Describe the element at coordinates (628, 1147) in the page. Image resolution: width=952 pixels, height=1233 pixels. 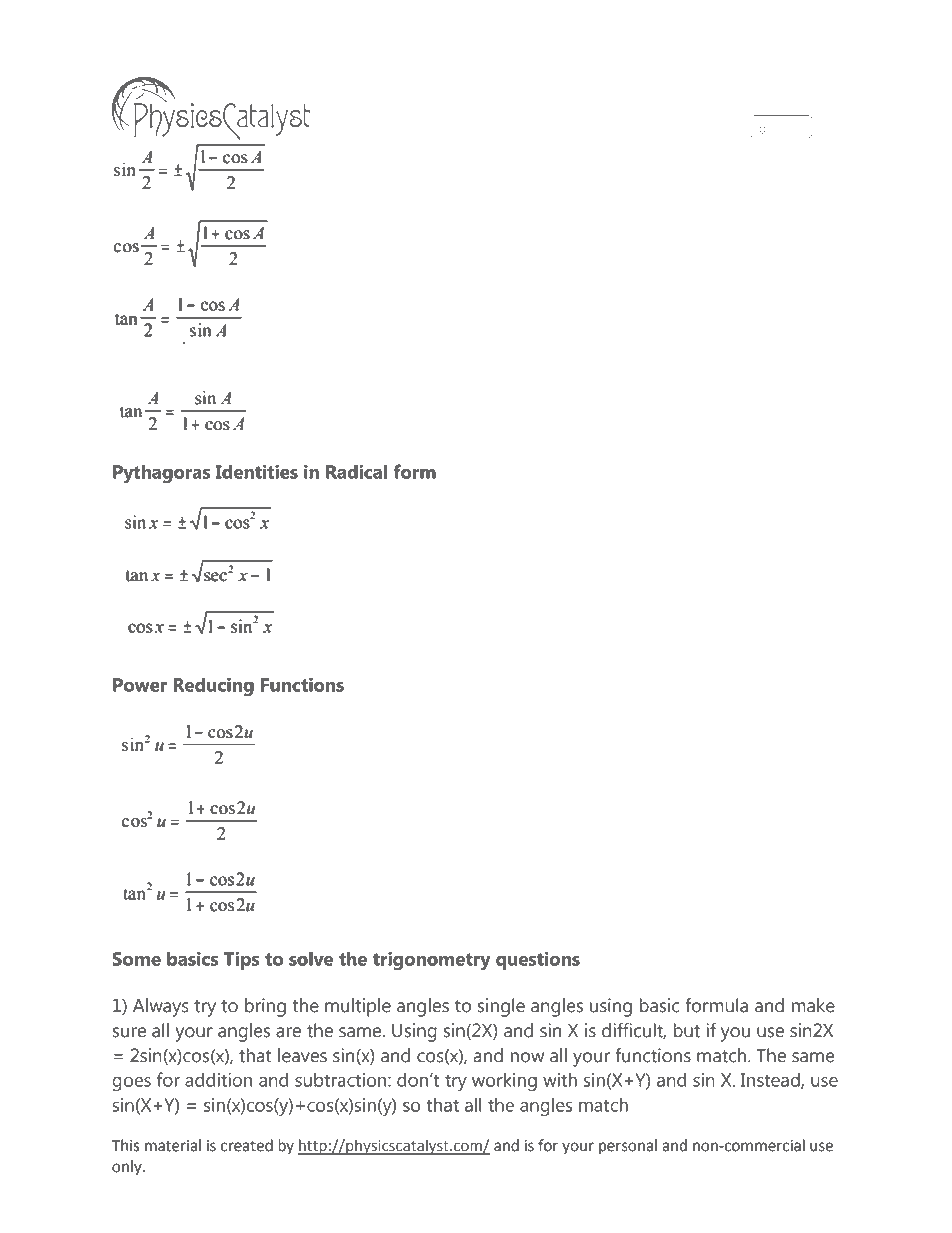
I see `personal` at that location.
